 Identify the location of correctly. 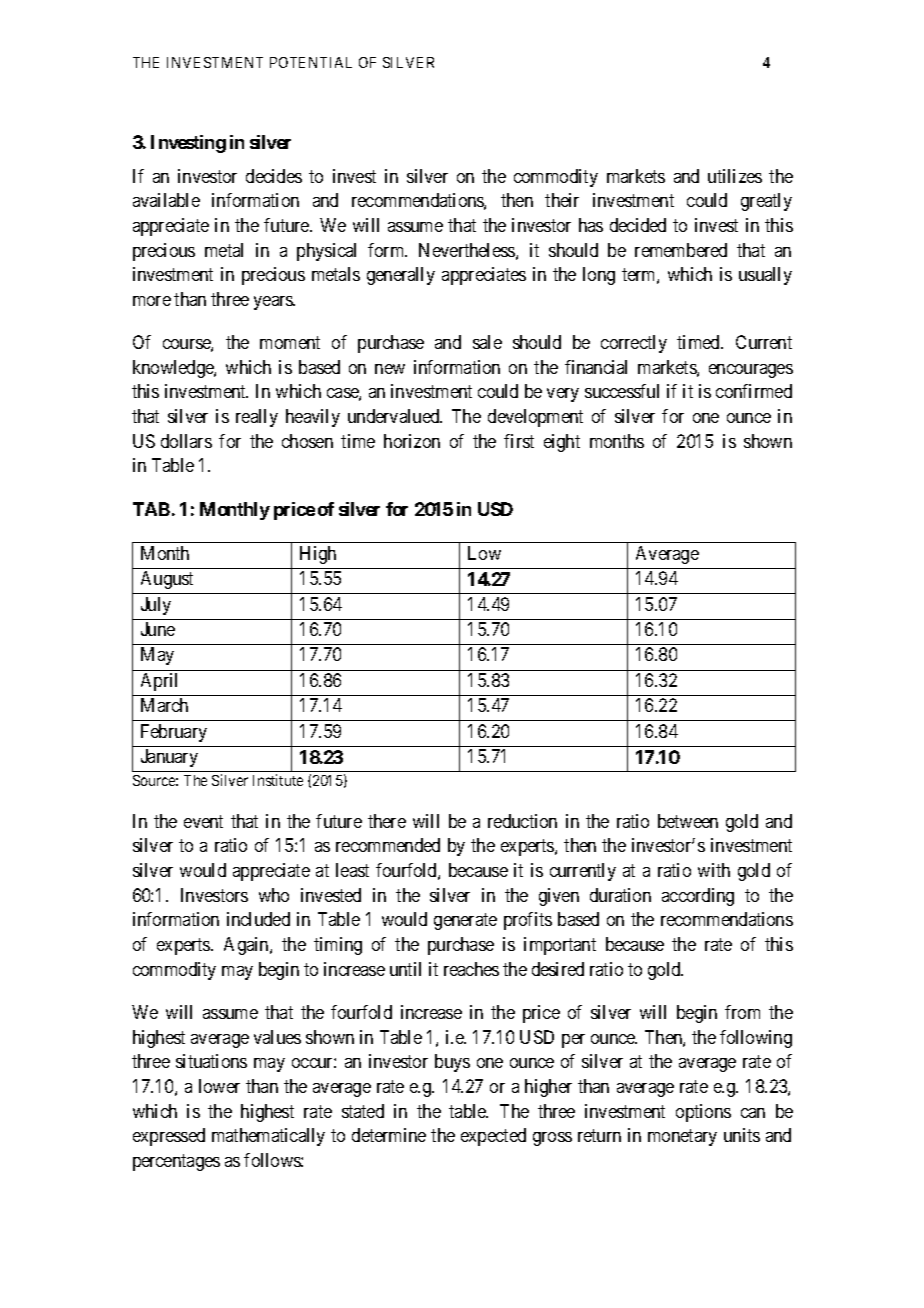
(634, 344).
